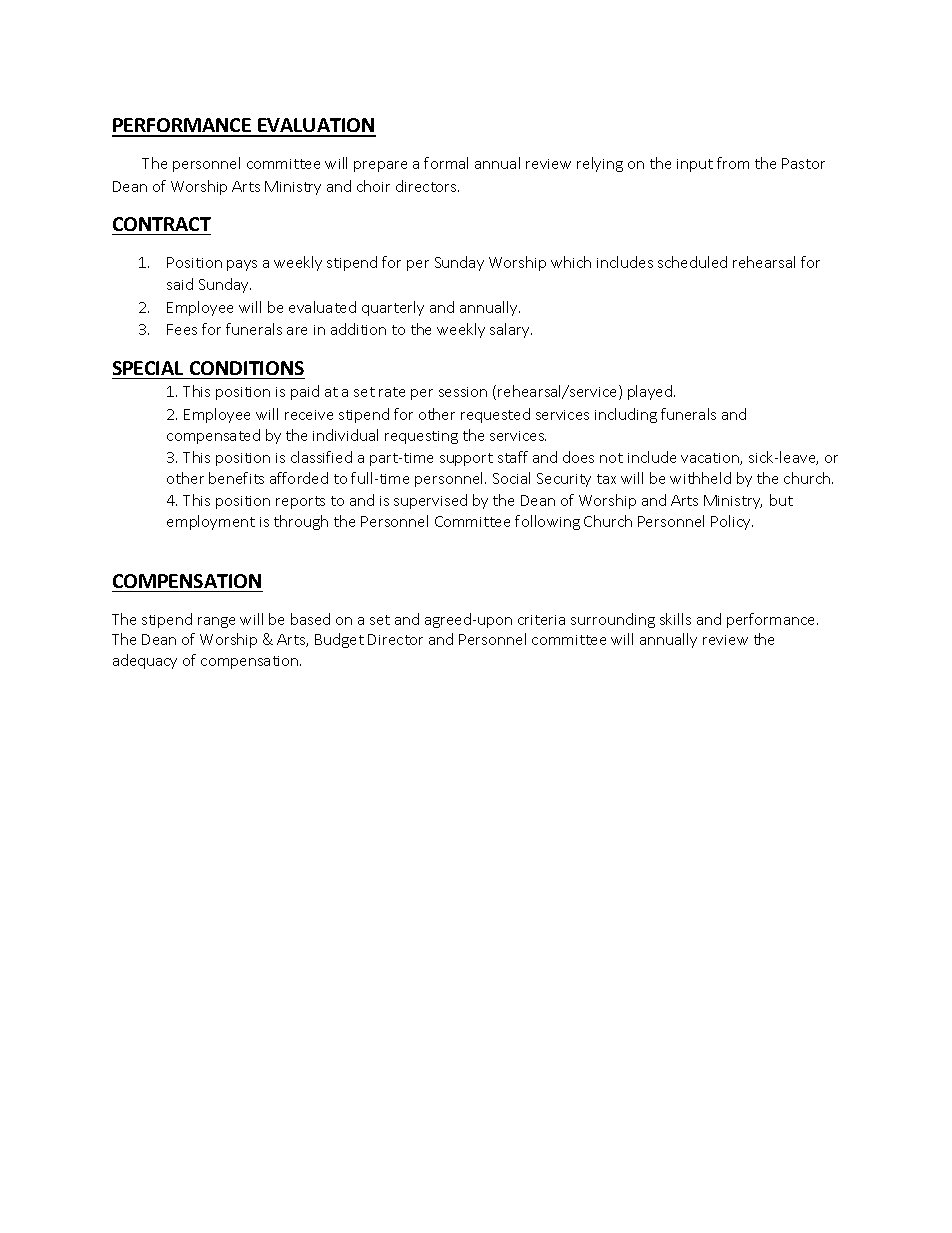 The width and height of the document is (952, 1233). I want to click on formal, so click(446, 163).
